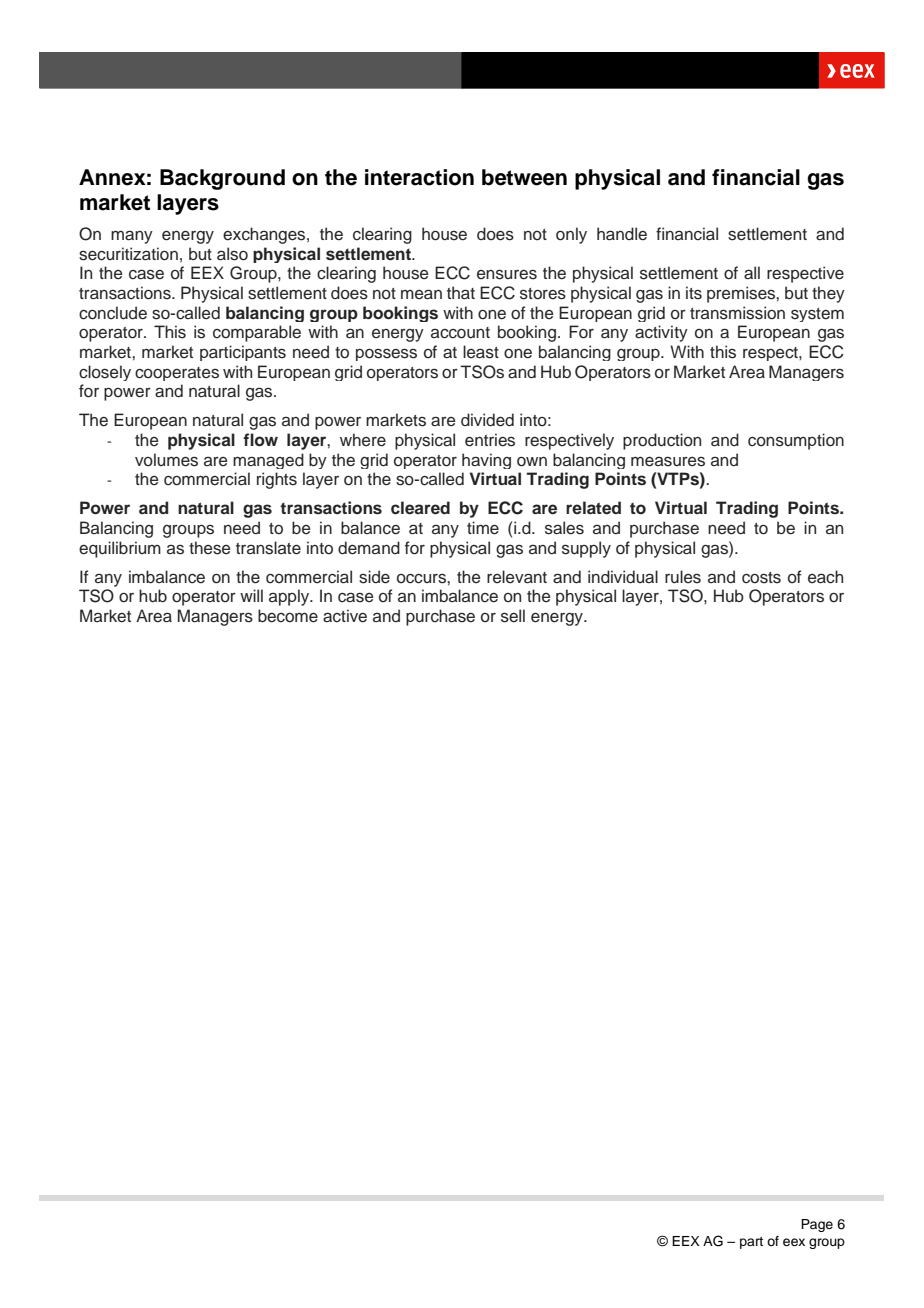 This screenshot has width=924, height=1308. What do you see at coordinates (166, 460) in the screenshot?
I see `volumes` at bounding box center [166, 460].
